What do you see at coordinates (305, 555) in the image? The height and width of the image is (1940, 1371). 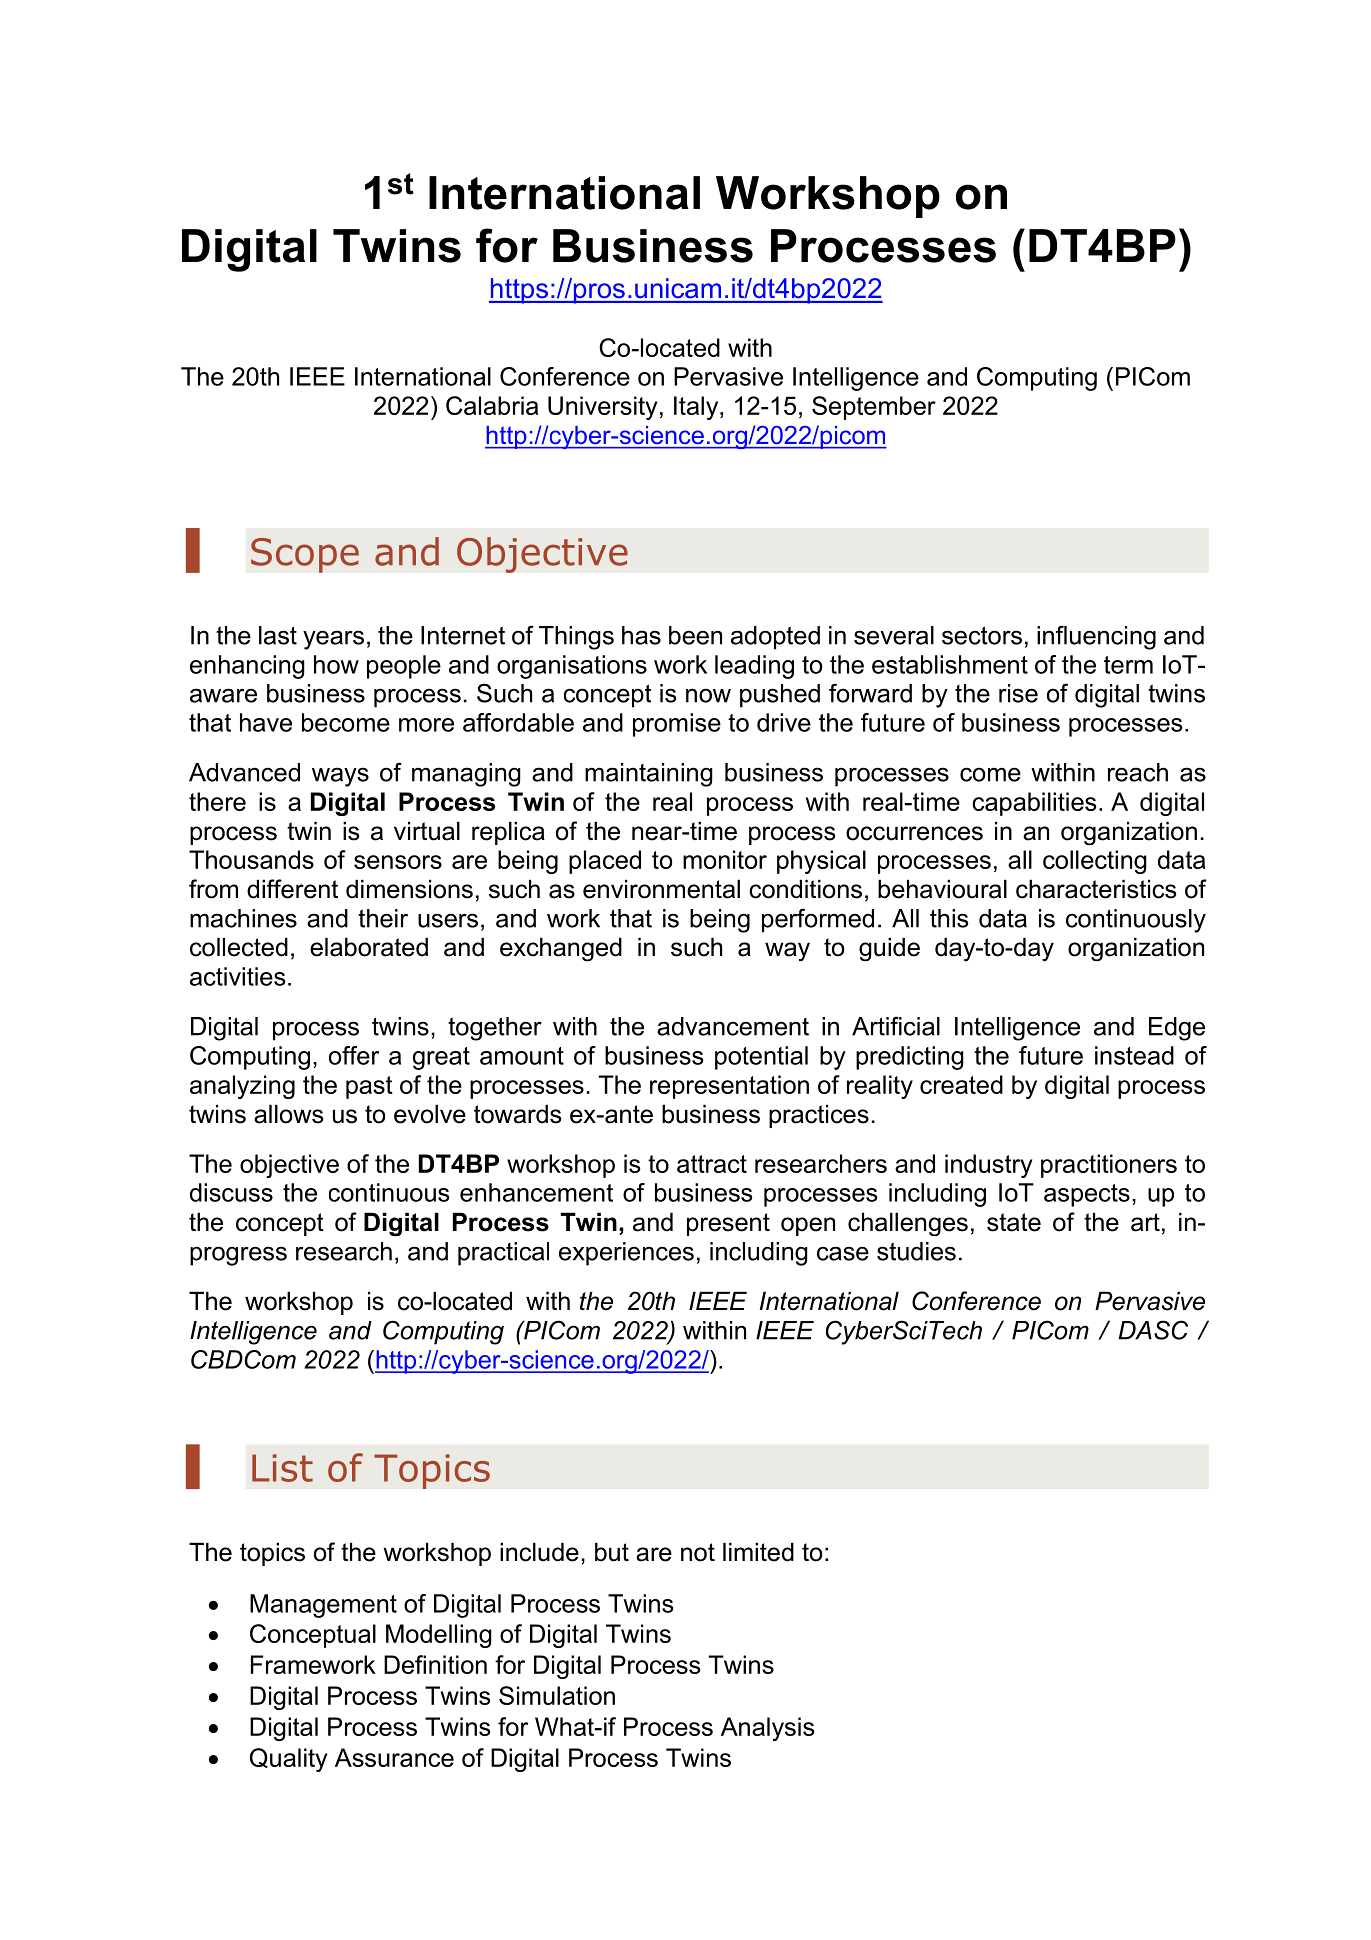 I see `Scope` at bounding box center [305, 555].
